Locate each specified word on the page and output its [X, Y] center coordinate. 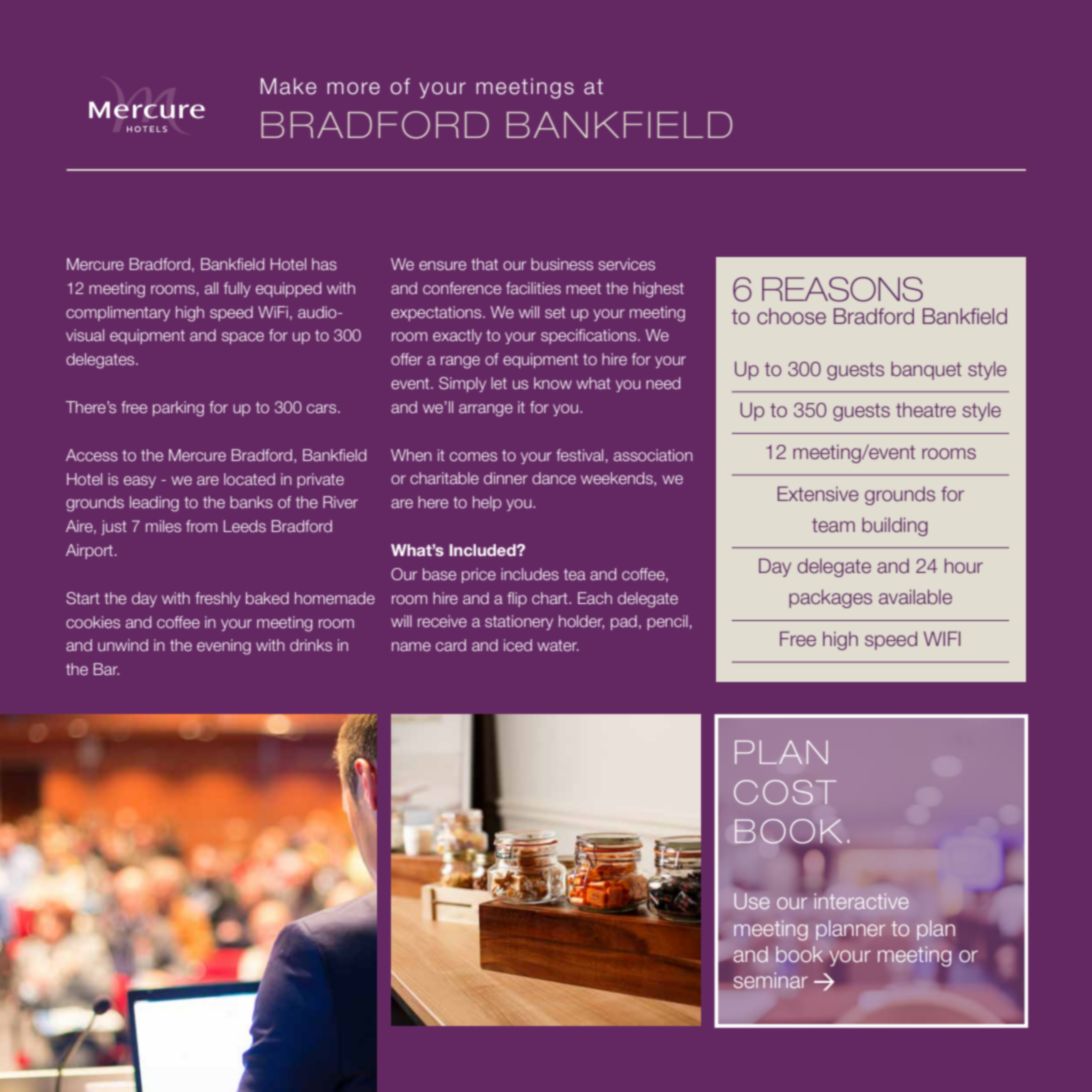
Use [752, 901]
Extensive [818, 493]
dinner [506, 478]
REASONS [842, 289]
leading [154, 504]
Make [288, 86]
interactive [862, 900]
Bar [106, 669]
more [353, 88]
